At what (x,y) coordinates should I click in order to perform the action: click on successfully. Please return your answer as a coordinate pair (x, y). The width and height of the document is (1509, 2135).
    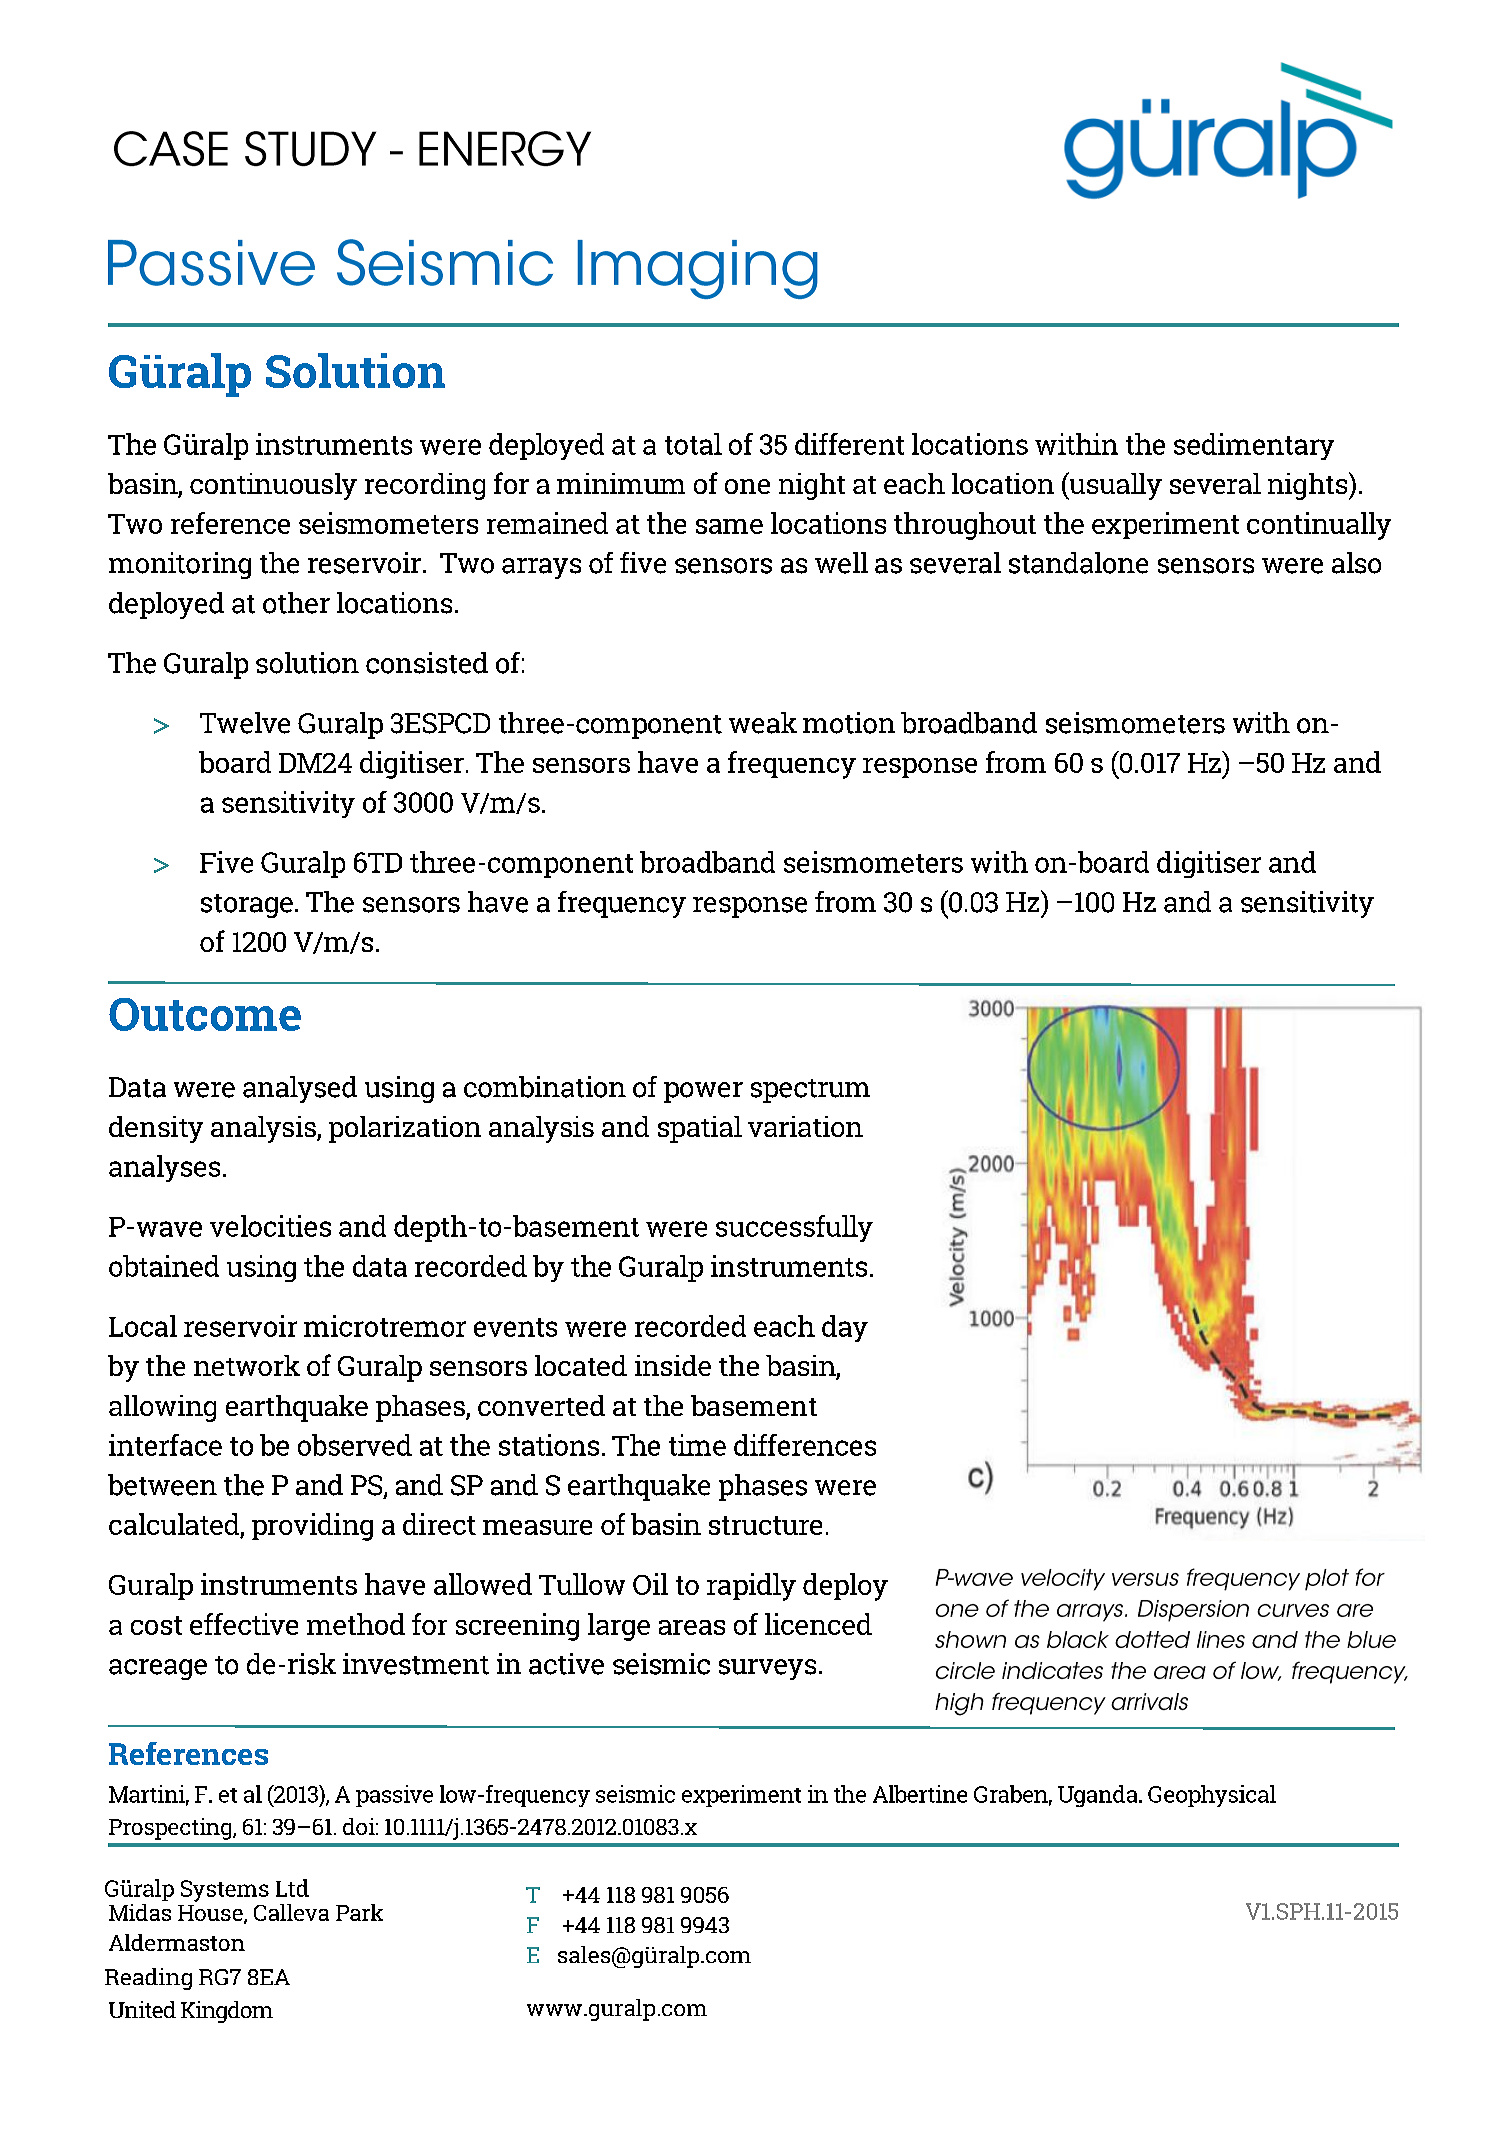
    Looking at the image, I should click on (794, 1228).
